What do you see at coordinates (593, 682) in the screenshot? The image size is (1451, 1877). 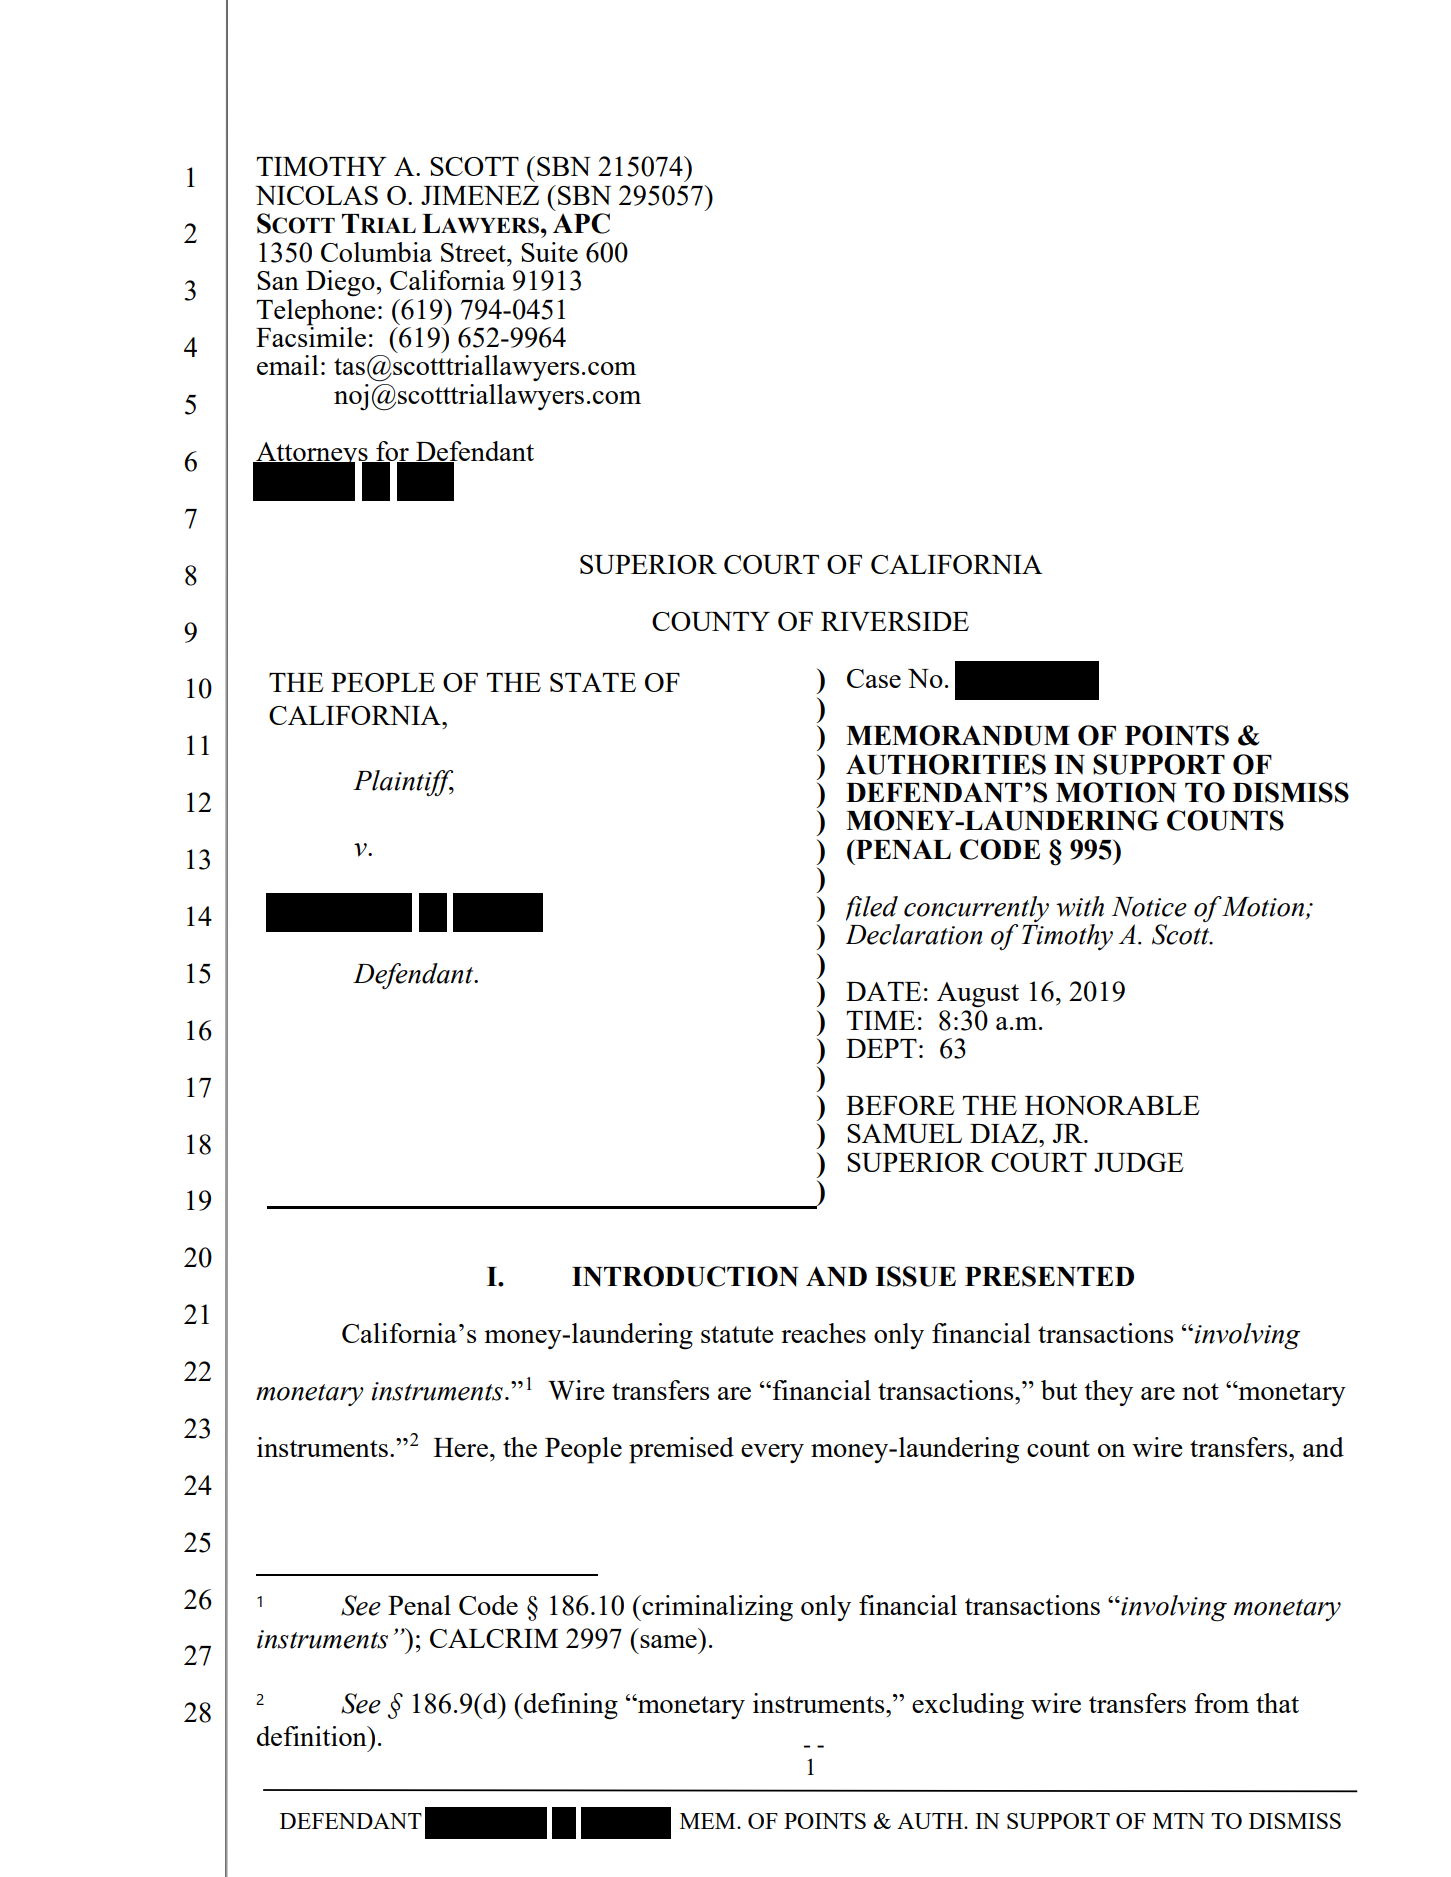 I see `STATE` at bounding box center [593, 682].
